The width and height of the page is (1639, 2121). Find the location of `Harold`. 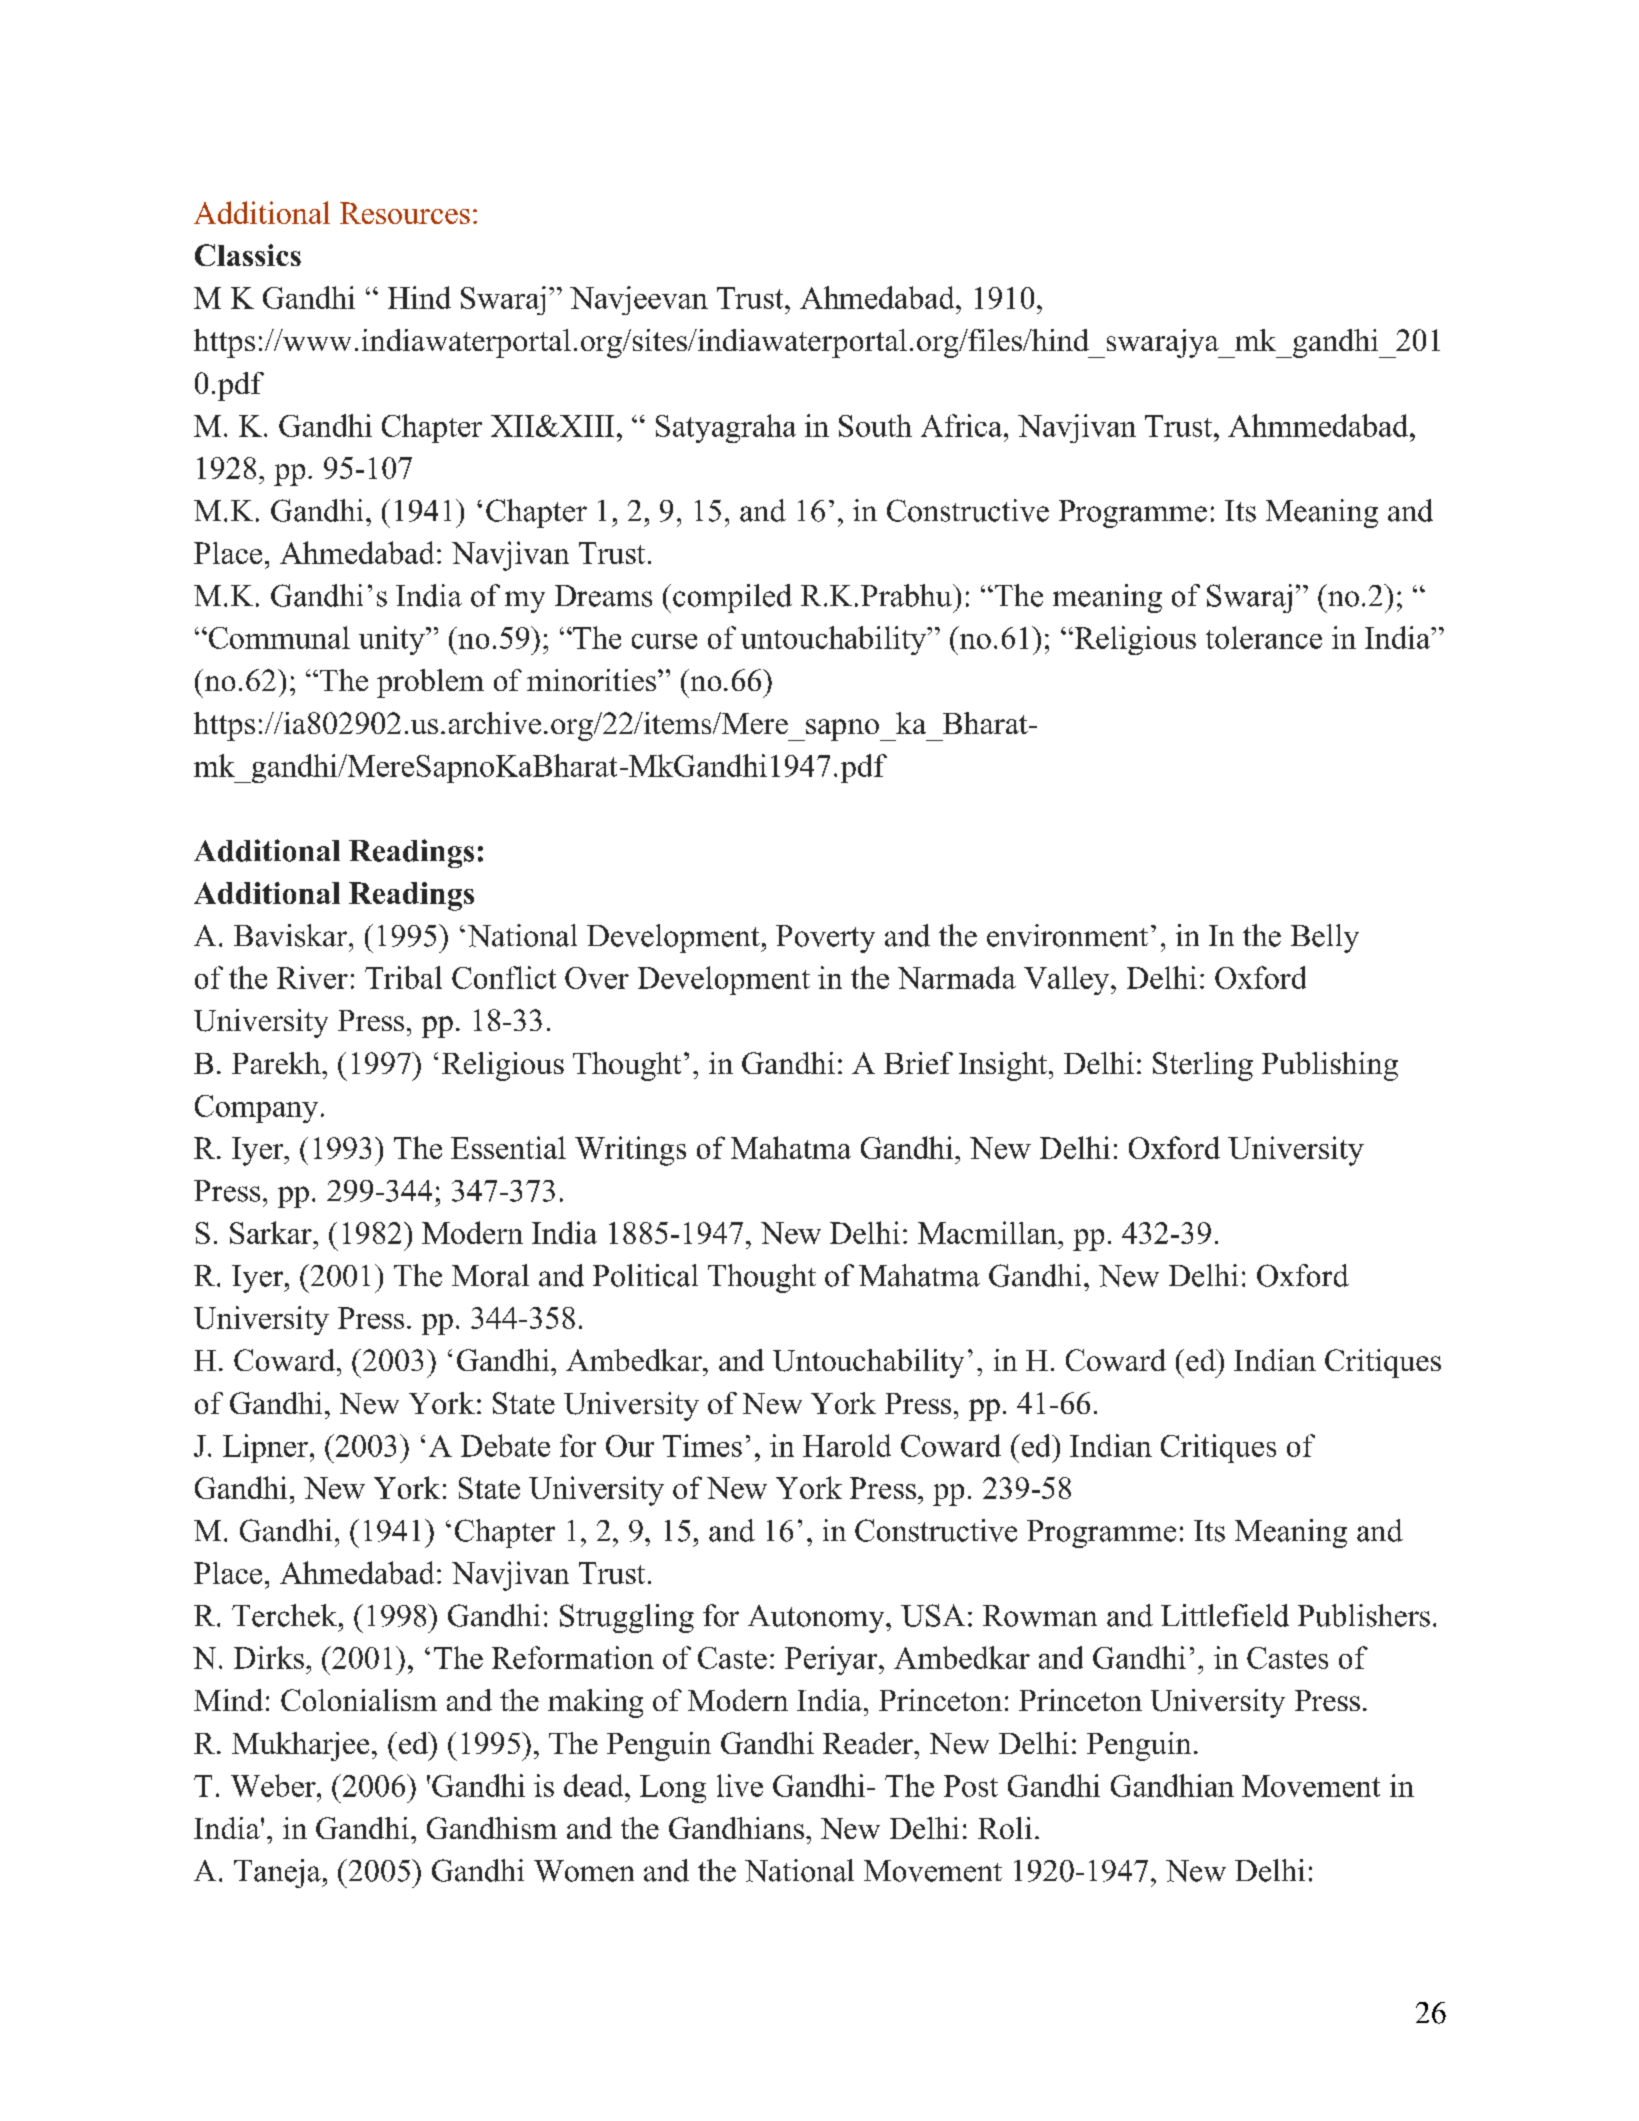

Harold is located at coordinates (847, 1445).
